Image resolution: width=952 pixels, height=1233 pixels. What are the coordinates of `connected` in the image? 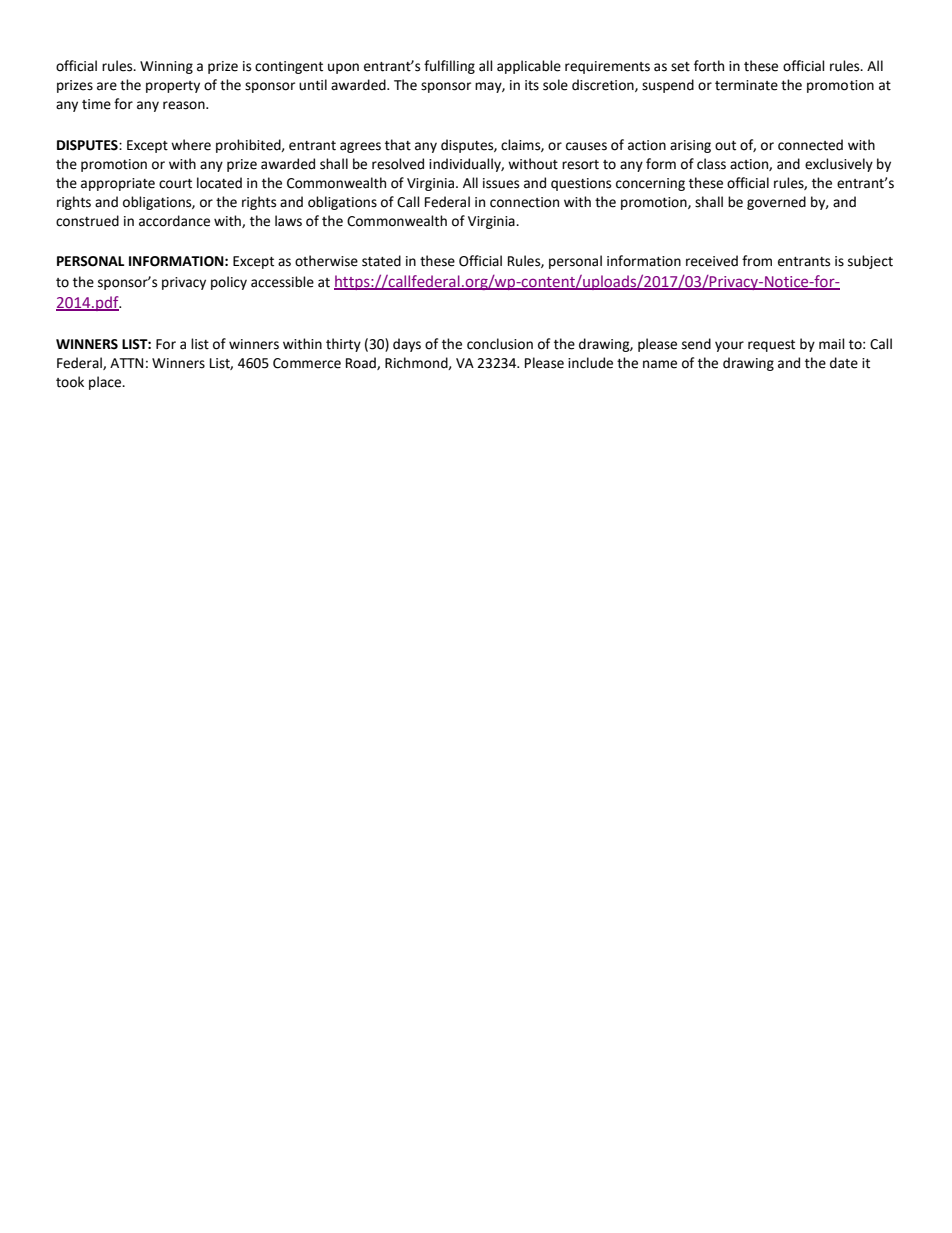 It's located at (810, 145).
